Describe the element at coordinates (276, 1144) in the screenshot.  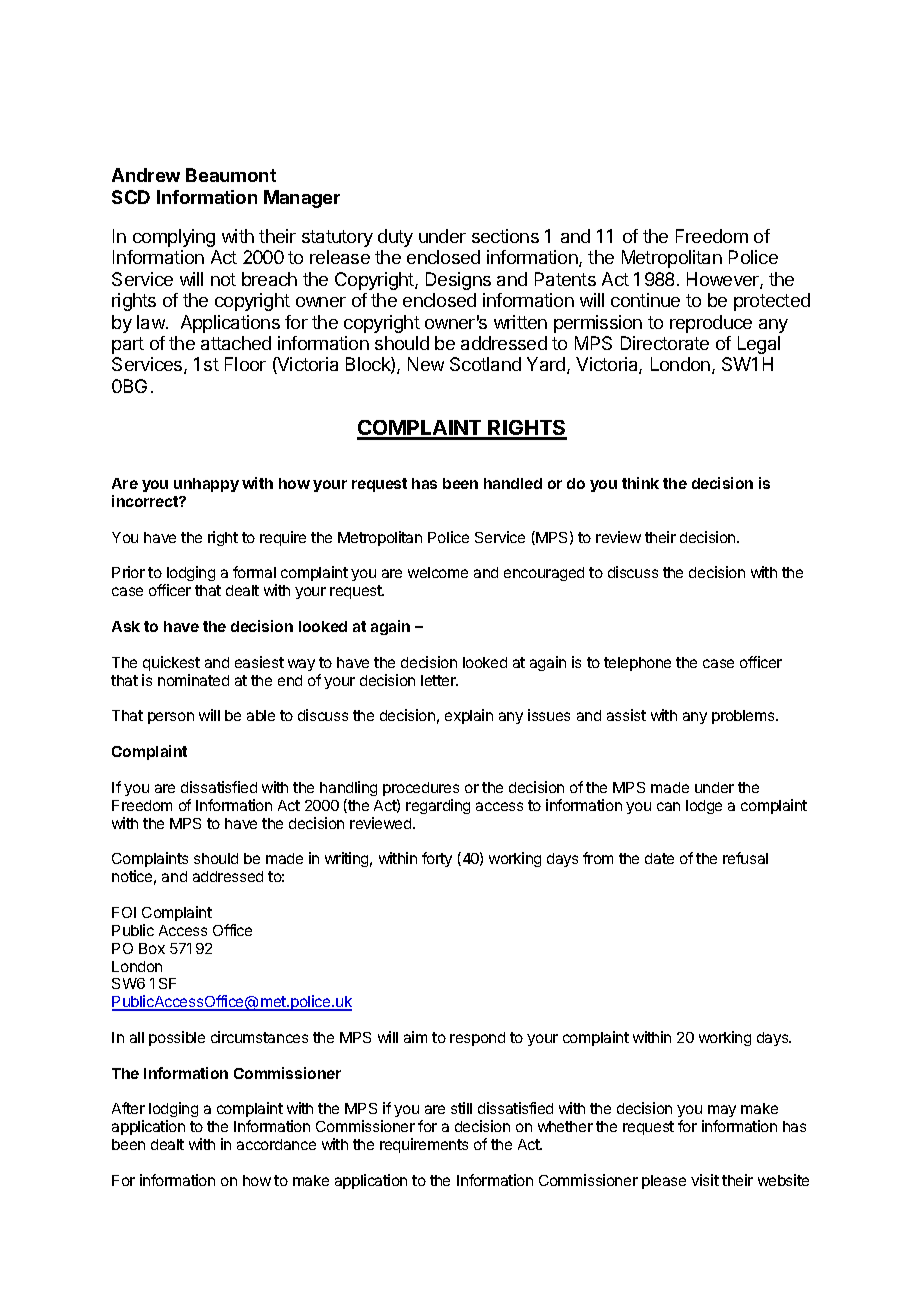
I see `accordance` at that location.
